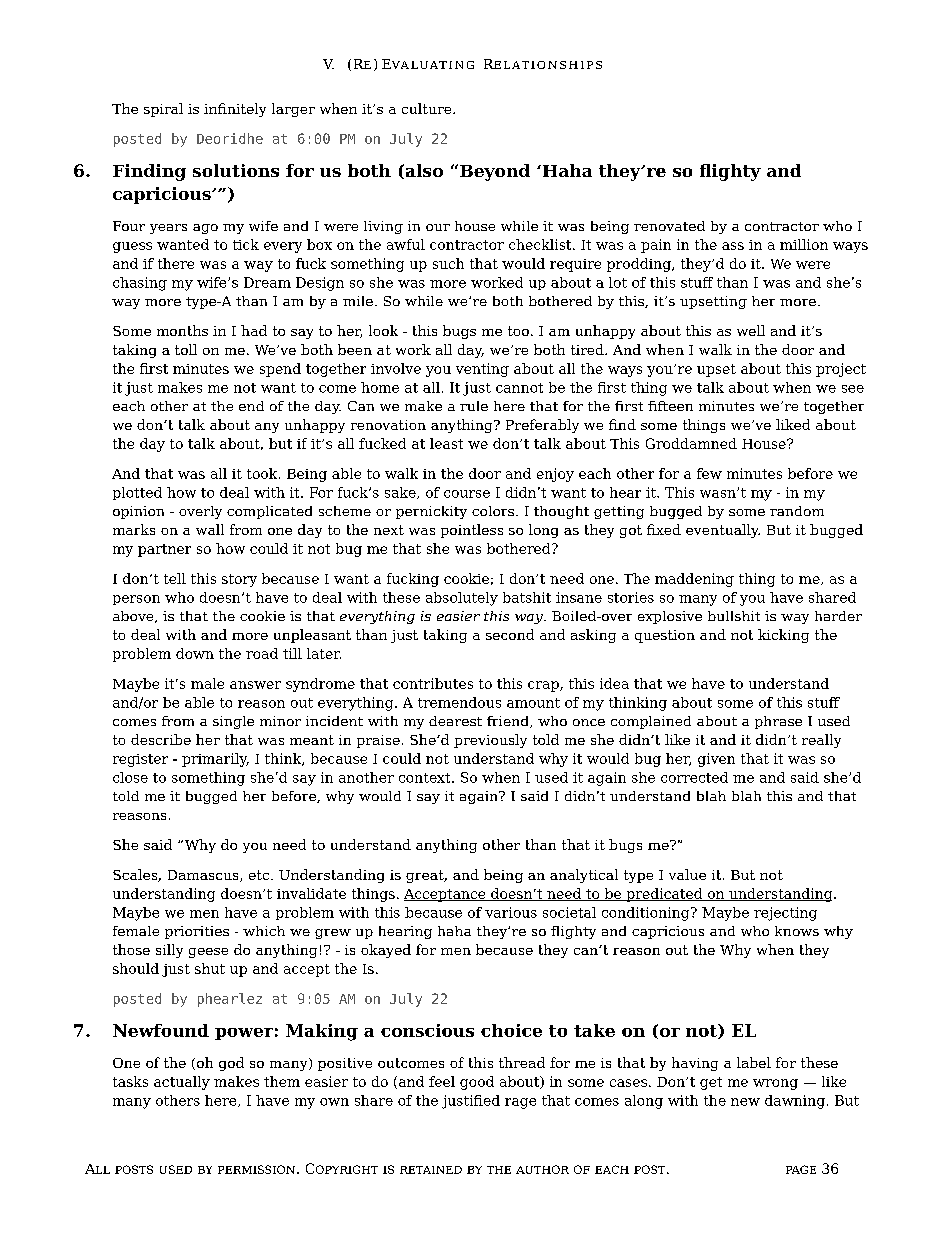 Image resolution: width=952 pixels, height=1233 pixels. What do you see at coordinates (186, 349) in the screenshot?
I see `toll` at bounding box center [186, 349].
